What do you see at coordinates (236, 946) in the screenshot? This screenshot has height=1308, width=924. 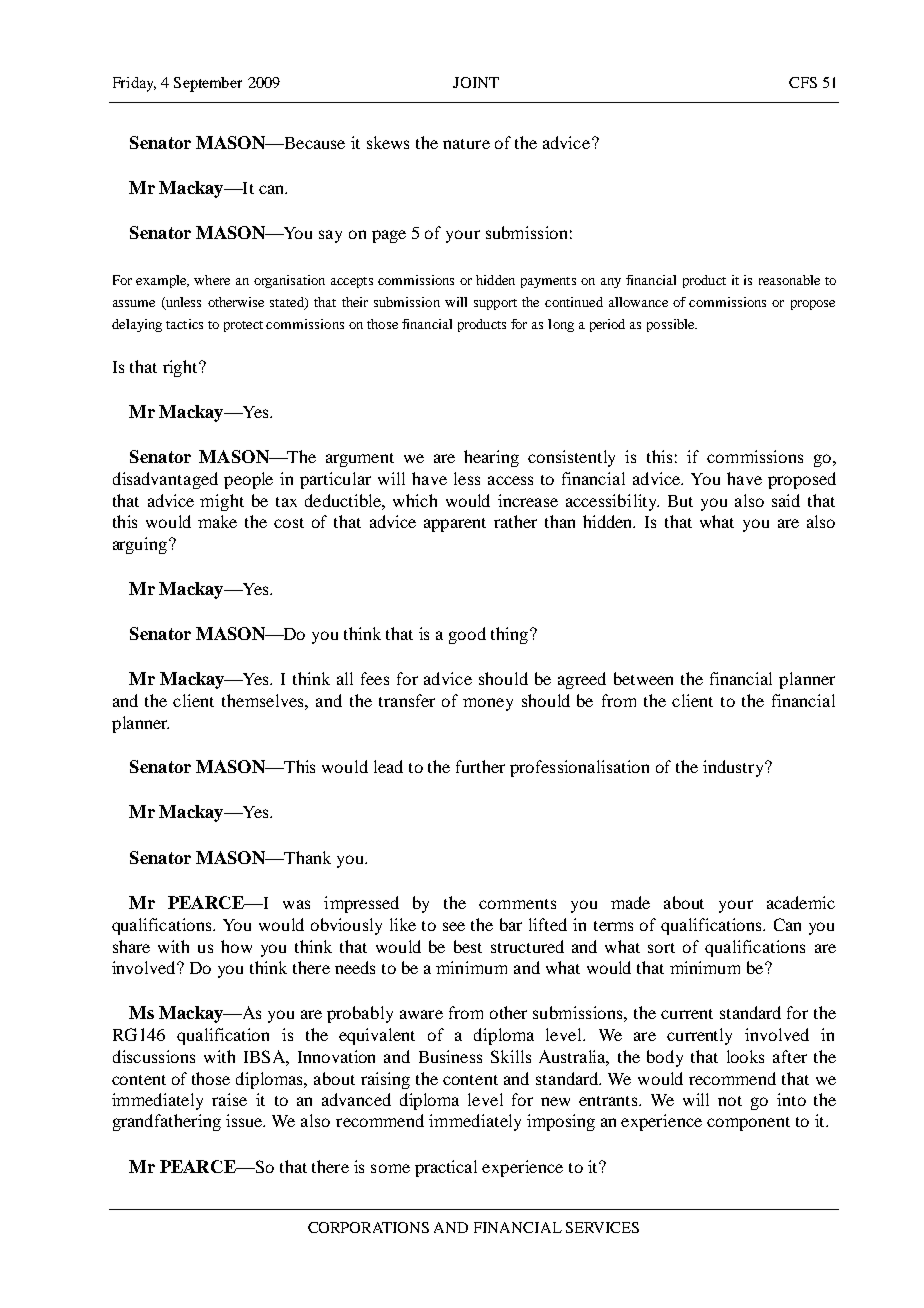 I see `how` at bounding box center [236, 946].
